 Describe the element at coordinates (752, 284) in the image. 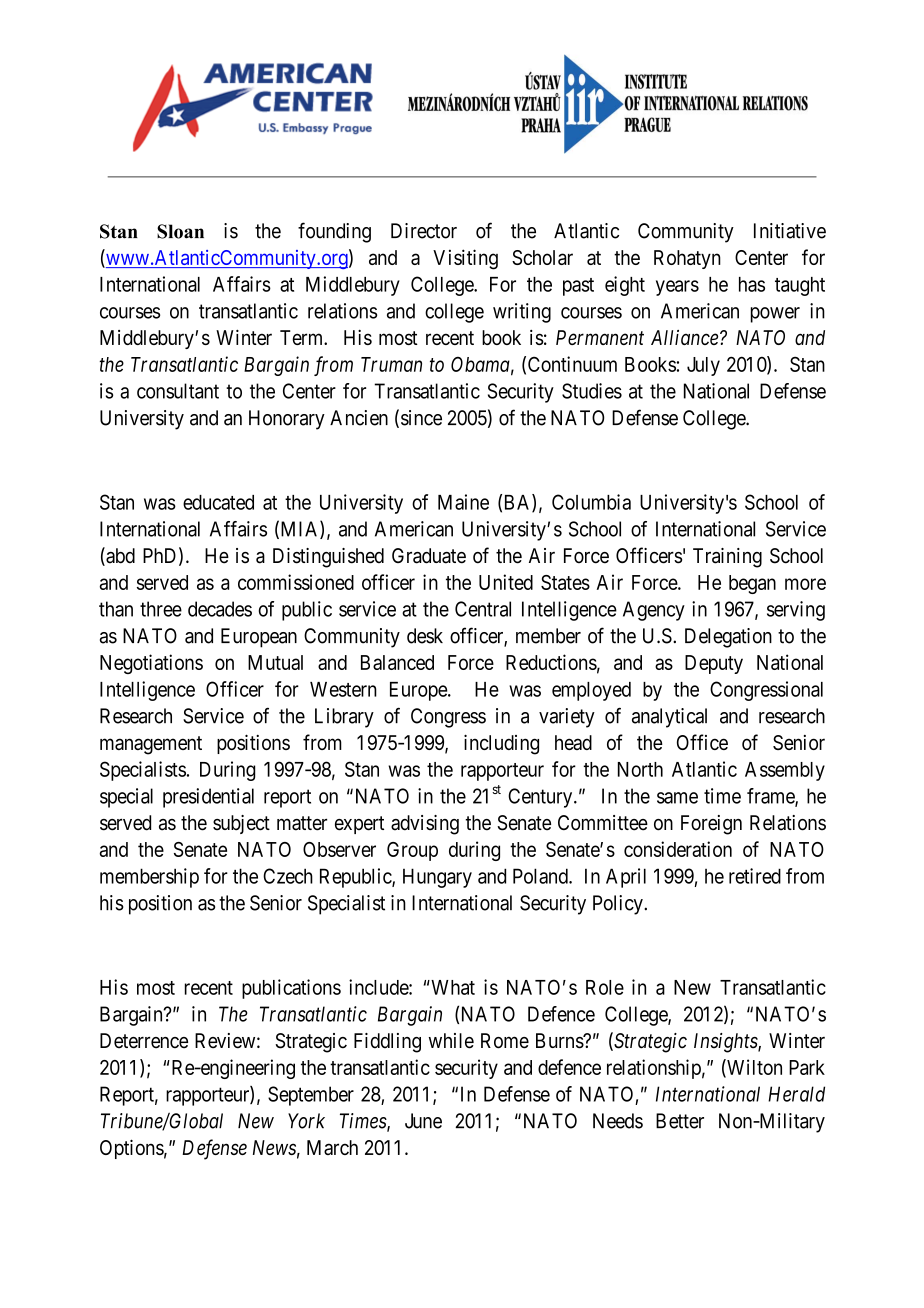

I see `has` at that location.
